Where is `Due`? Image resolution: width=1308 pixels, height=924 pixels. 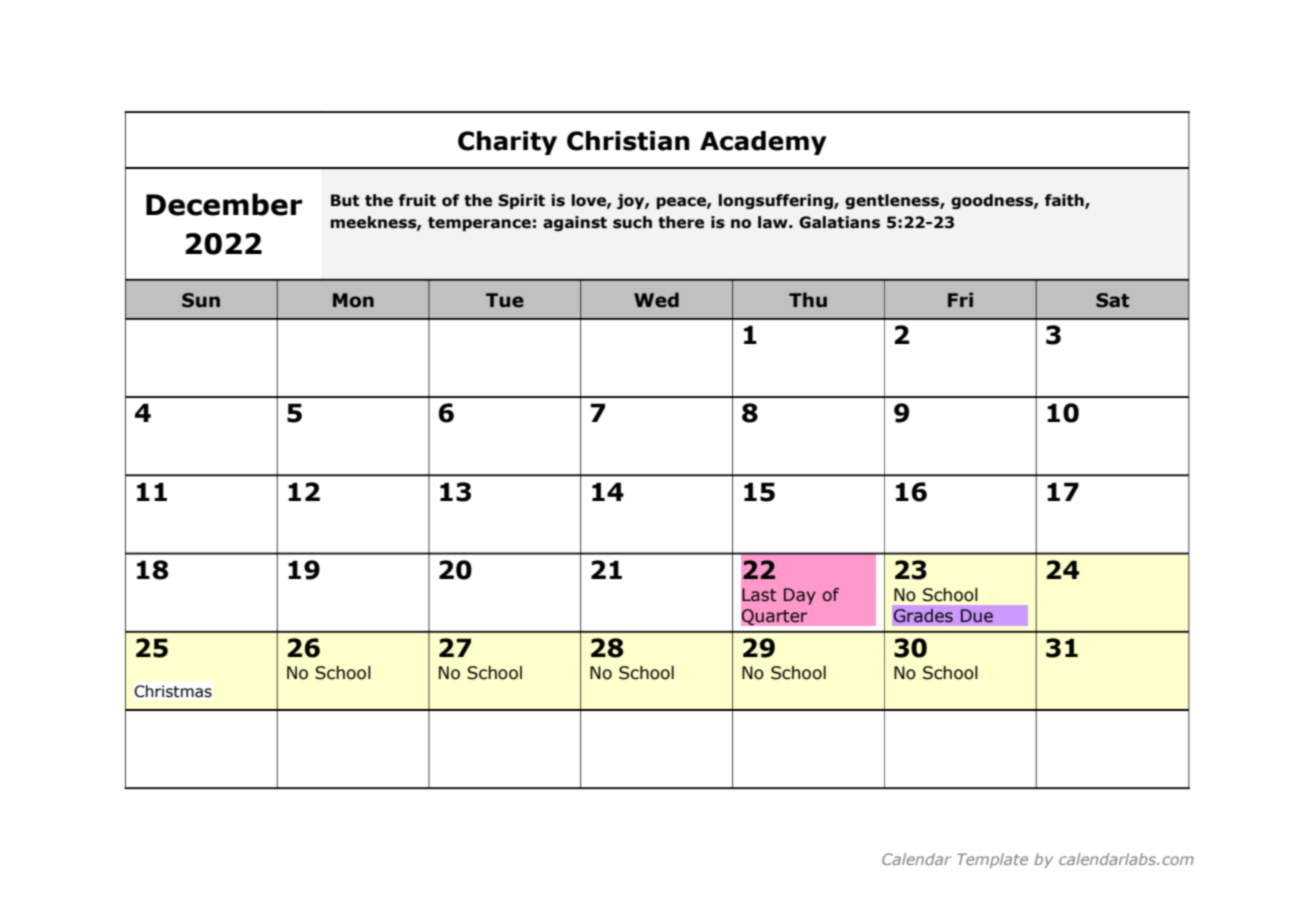 Due is located at coordinates (977, 616).
